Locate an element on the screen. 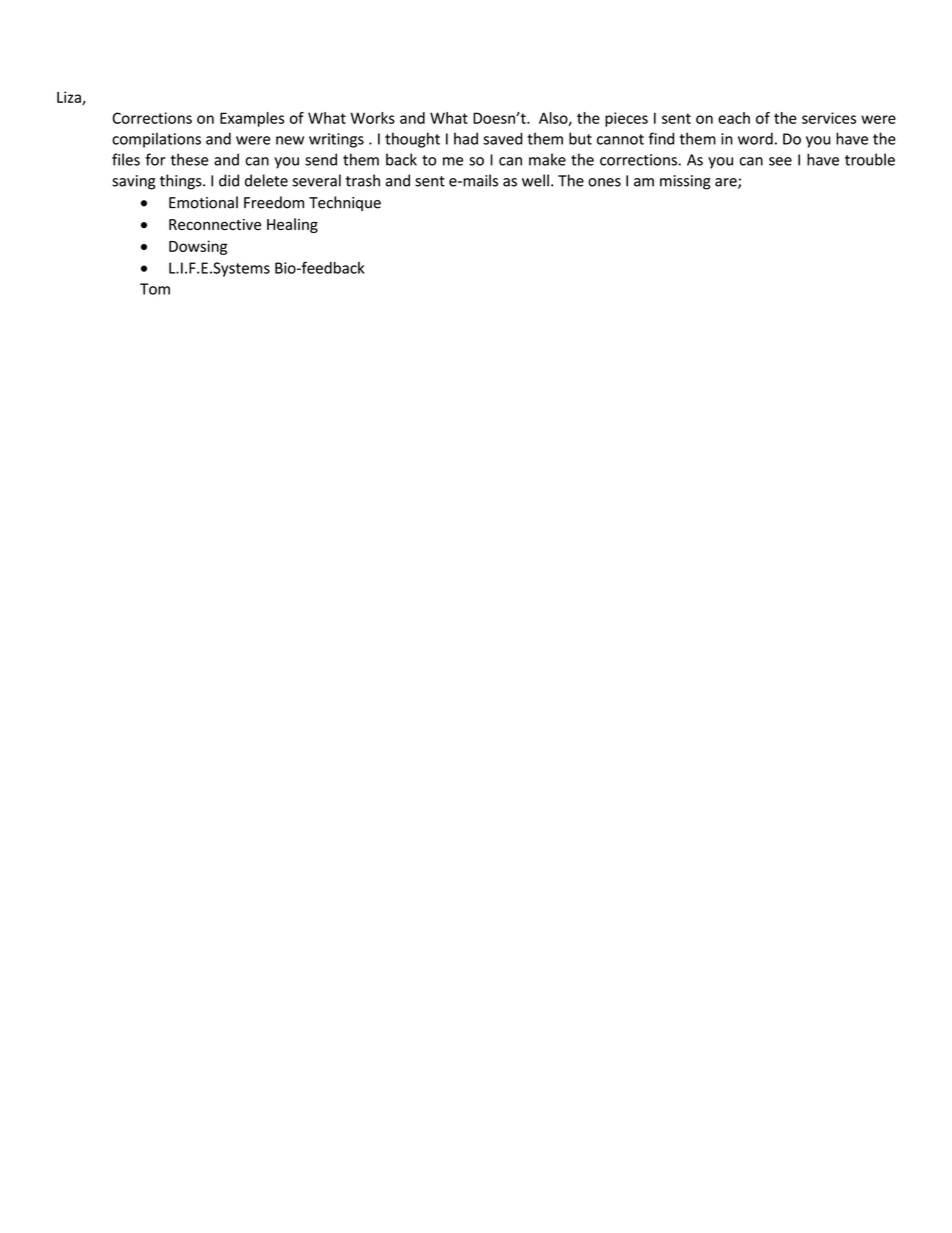 This screenshot has height=1233, width=952. Works is located at coordinates (372, 118).
